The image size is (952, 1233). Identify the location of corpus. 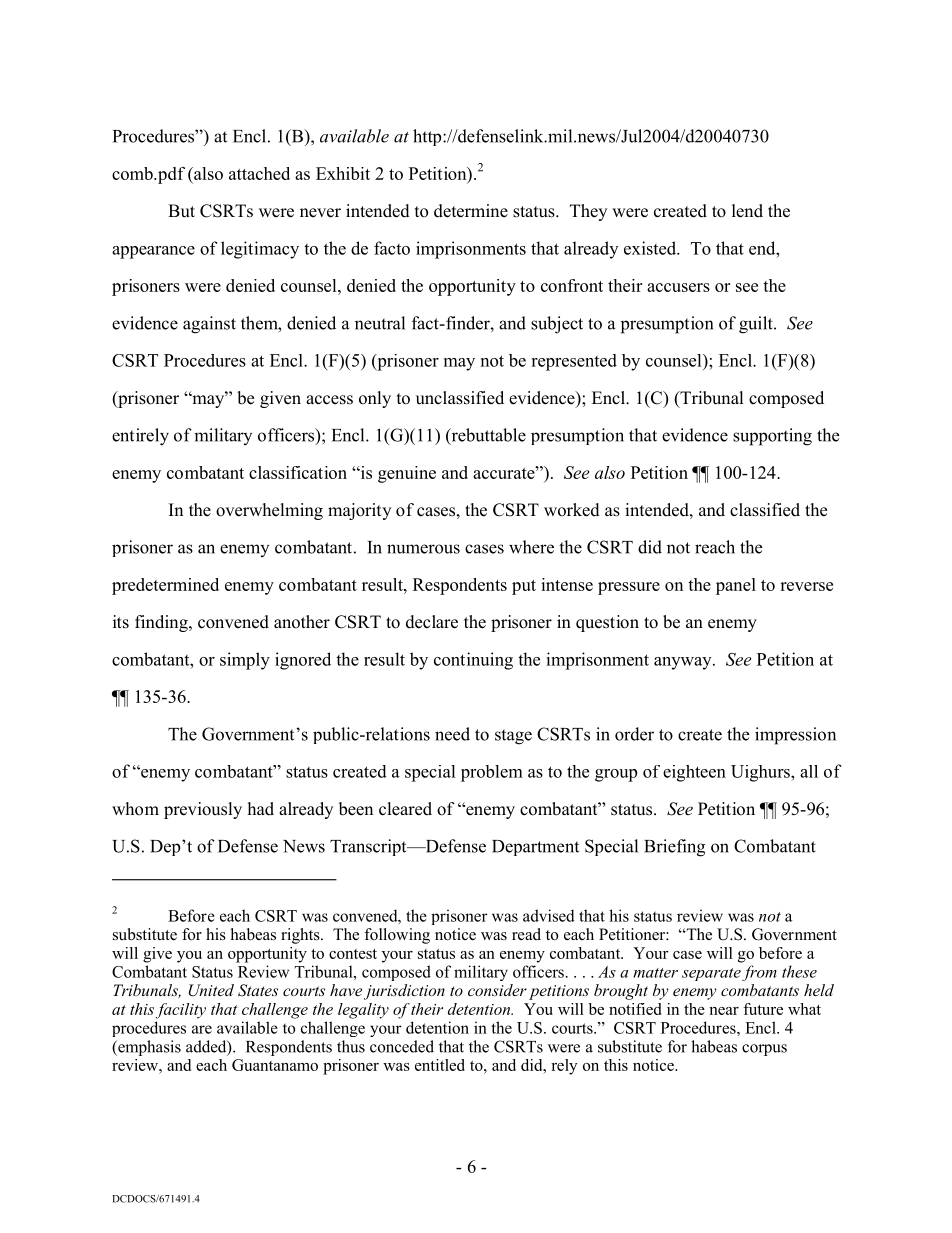
(764, 1050).
